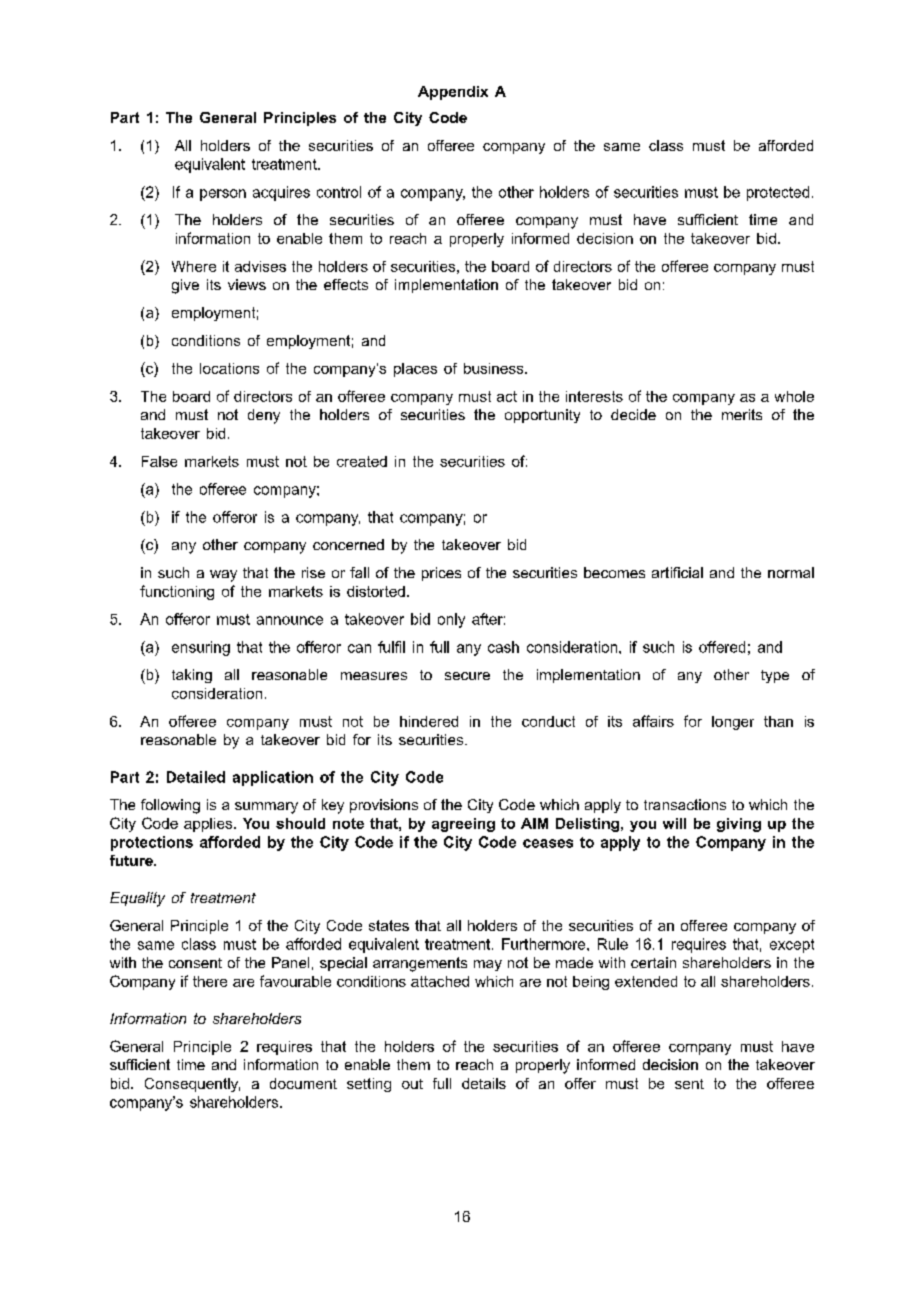  I want to click on person, so click(223, 195).
